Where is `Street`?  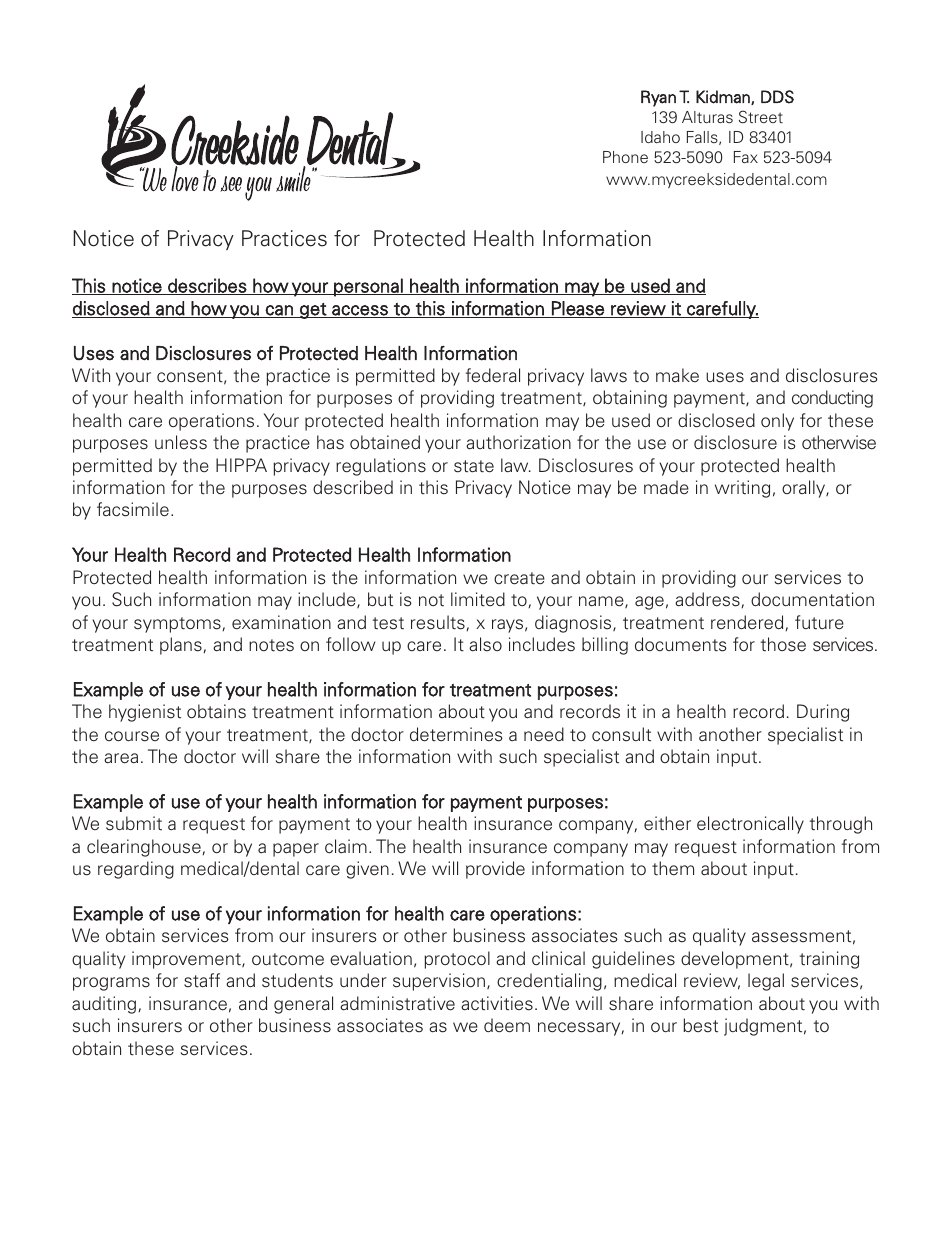 Street is located at coordinates (761, 117).
